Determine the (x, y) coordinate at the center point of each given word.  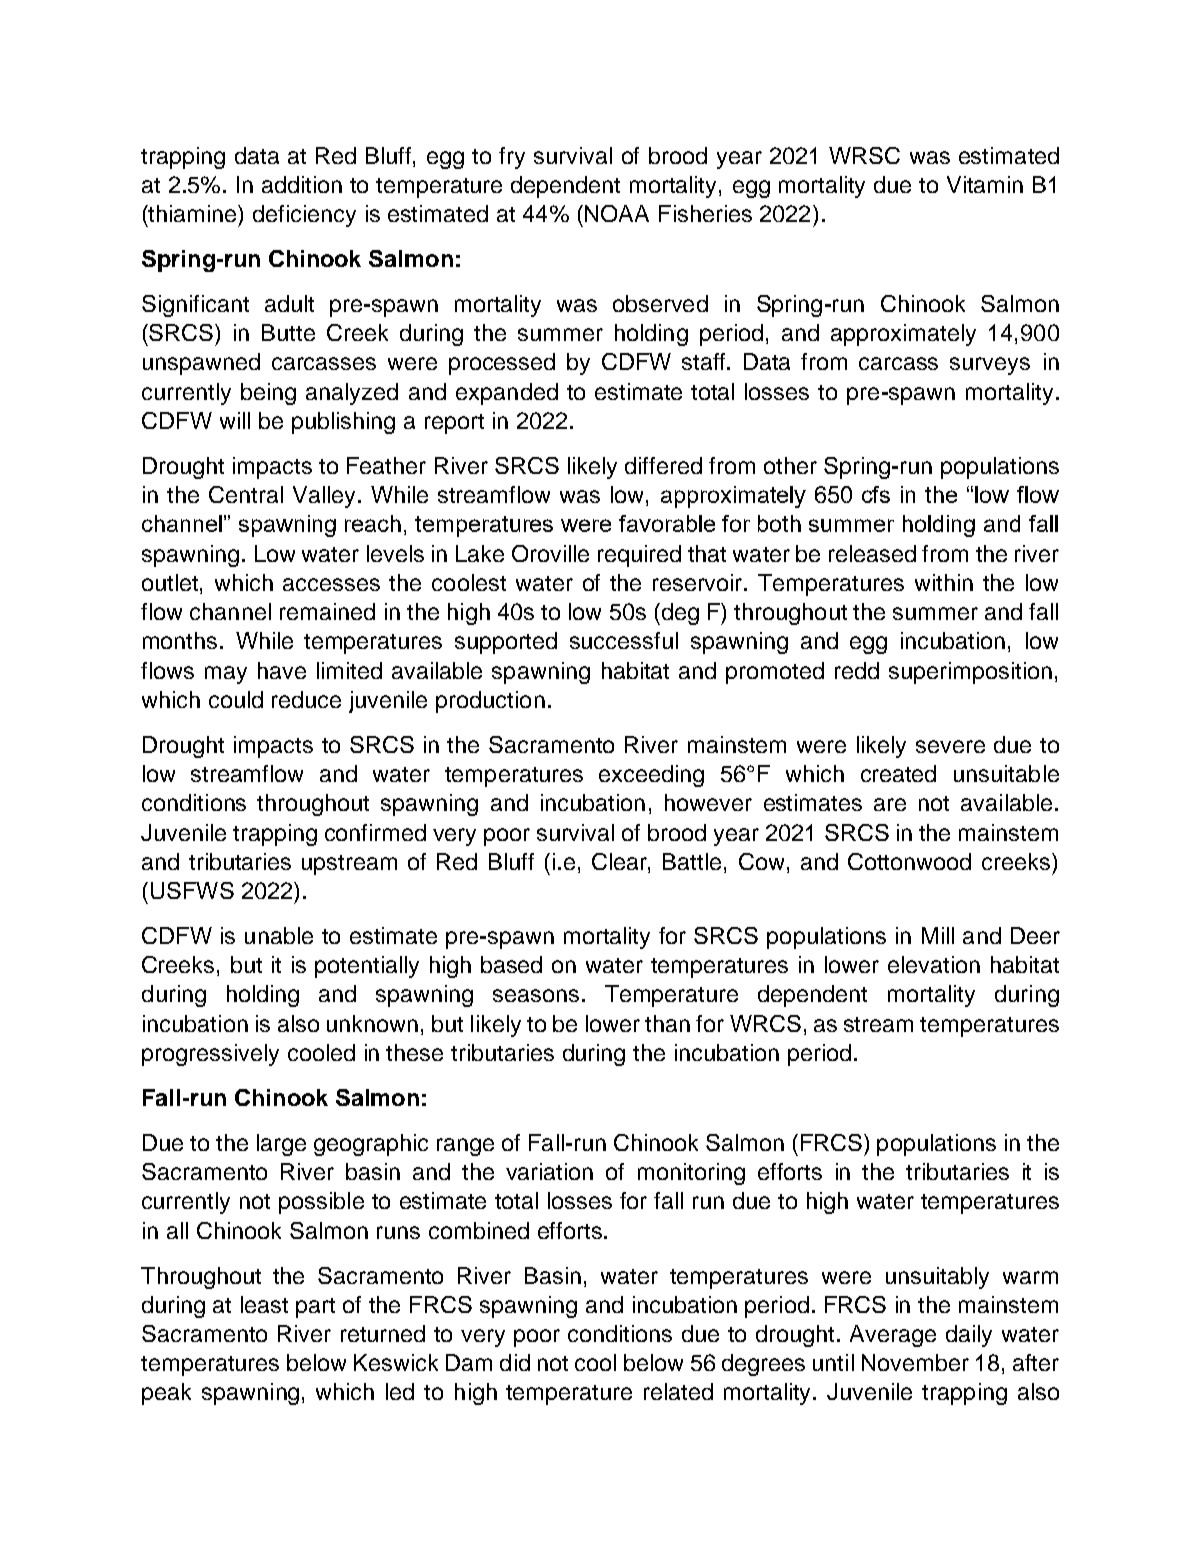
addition (302, 184)
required (639, 556)
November (915, 1362)
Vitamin (985, 184)
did (515, 1362)
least (264, 1304)
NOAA (617, 213)
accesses (331, 584)
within (944, 582)
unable (279, 935)
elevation (934, 964)
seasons (536, 995)
